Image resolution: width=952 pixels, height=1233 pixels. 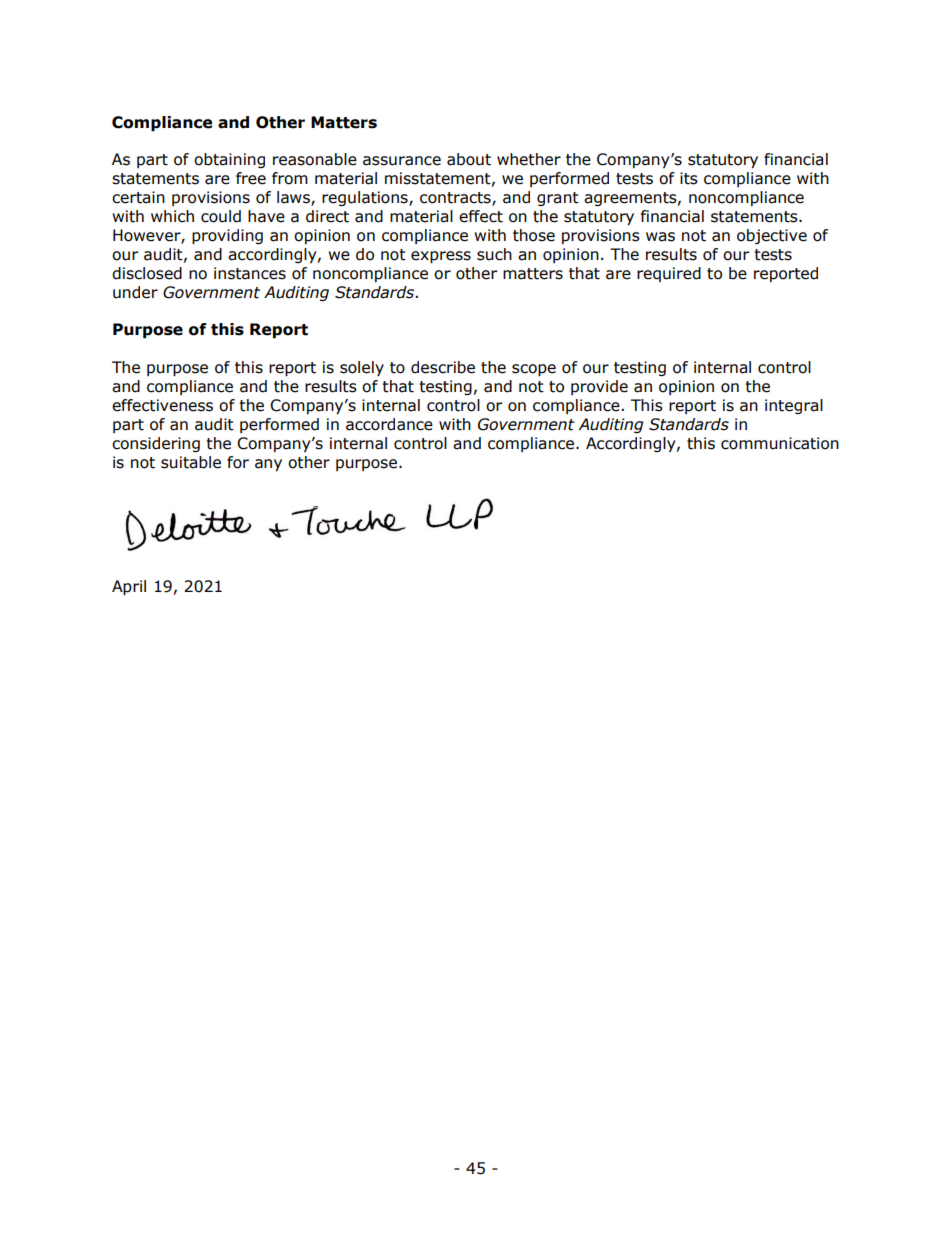 I want to click on integral, so click(x=794, y=406).
